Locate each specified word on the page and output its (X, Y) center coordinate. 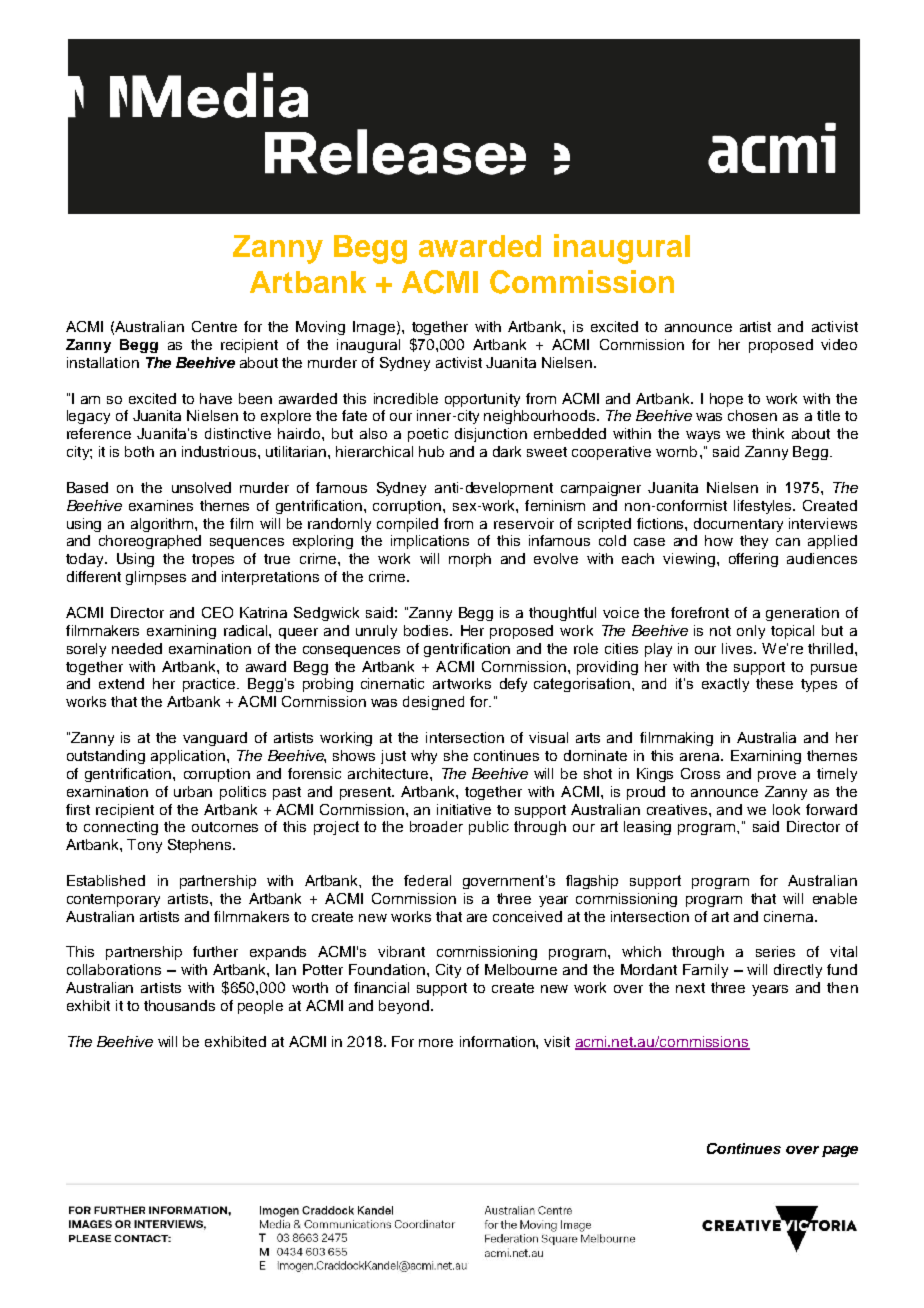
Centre (214, 326)
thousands (179, 1005)
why (424, 757)
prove (777, 776)
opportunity (482, 400)
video (839, 344)
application (188, 757)
